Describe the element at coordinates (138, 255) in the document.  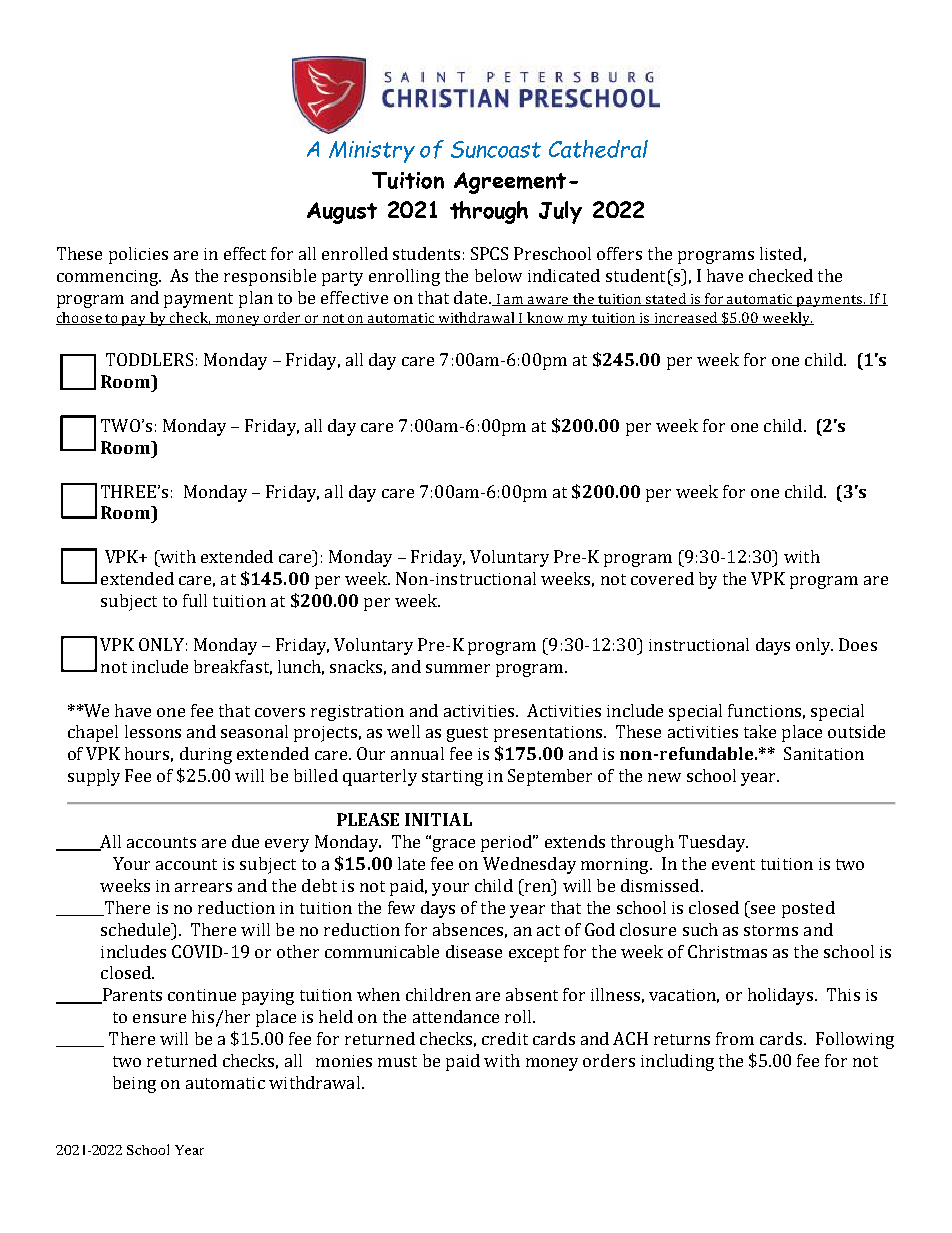
I see `policies` at that location.
